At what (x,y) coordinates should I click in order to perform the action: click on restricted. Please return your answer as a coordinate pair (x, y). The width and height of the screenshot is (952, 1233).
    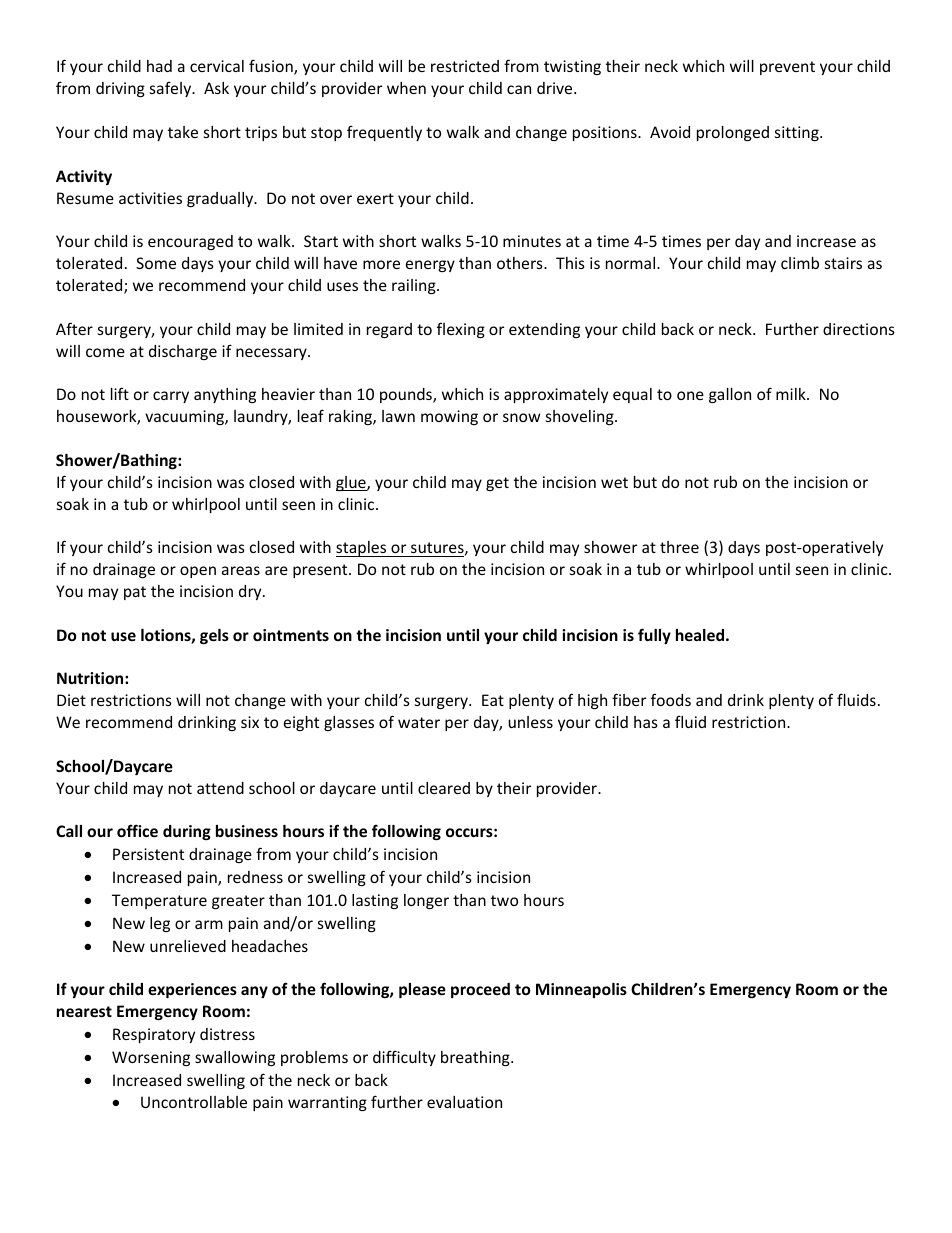
    Looking at the image, I should click on (465, 66).
